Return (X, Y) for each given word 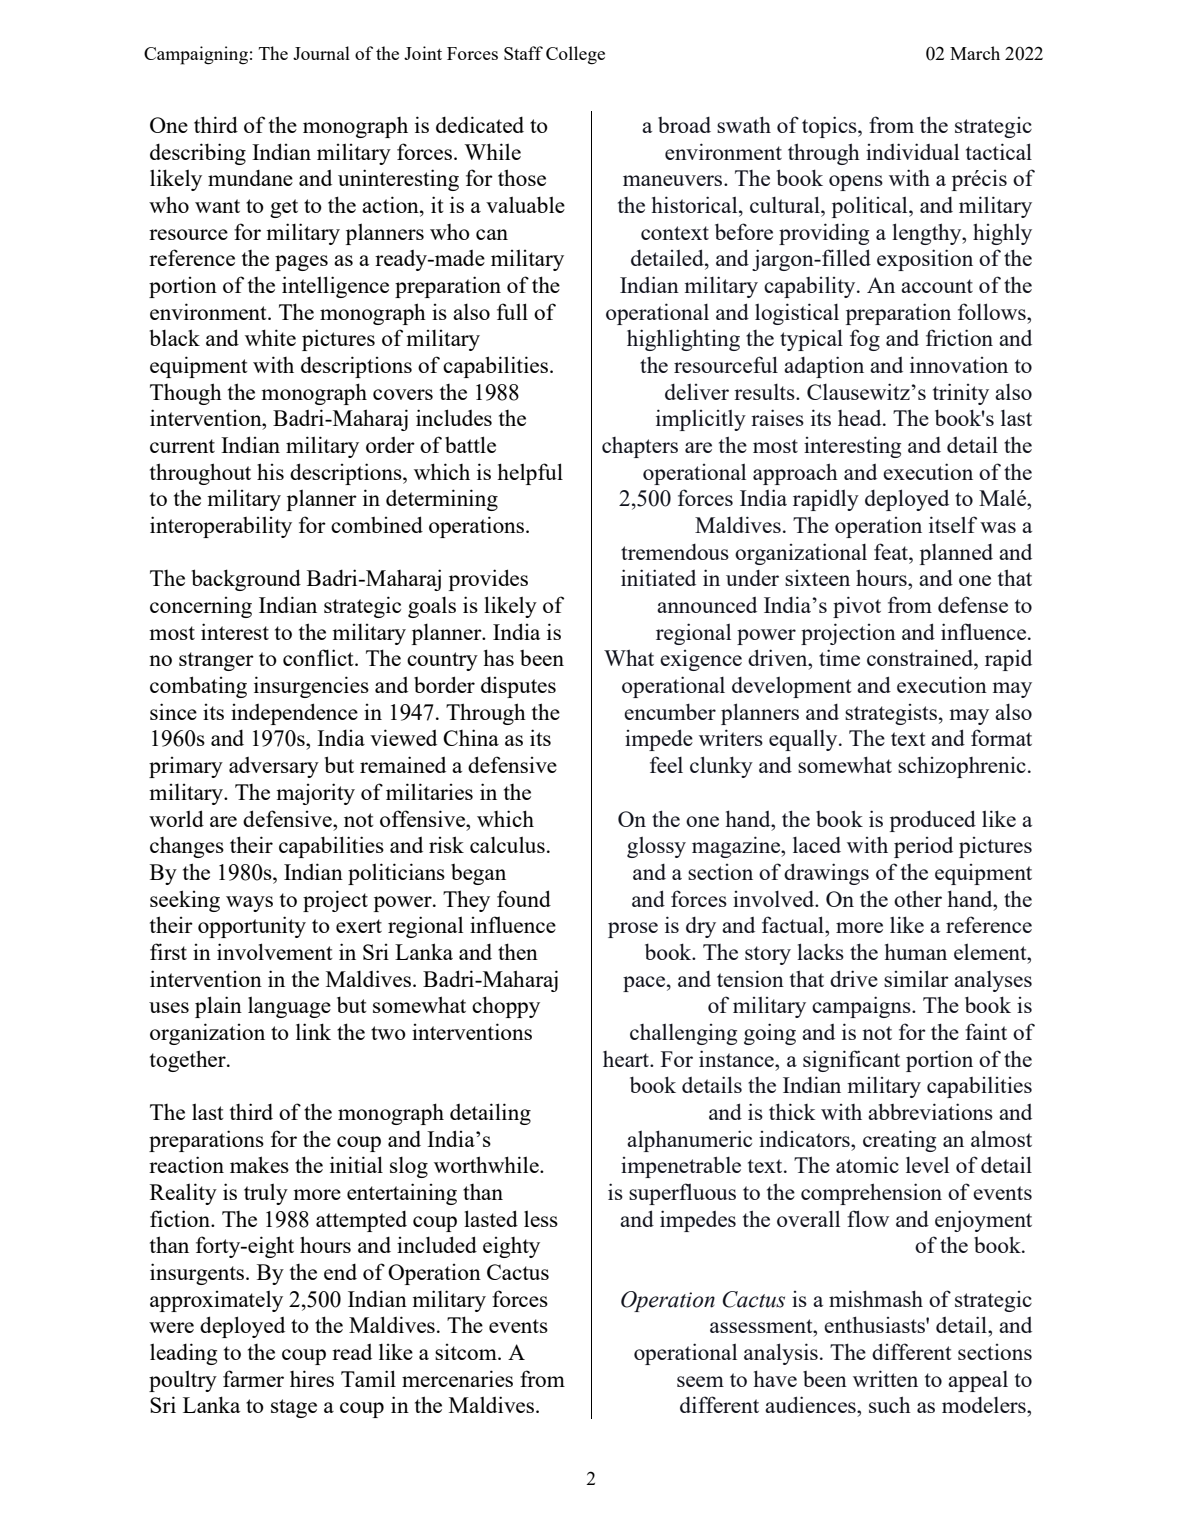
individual (912, 151)
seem (700, 1381)
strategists (891, 714)
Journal (321, 53)
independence (294, 714)
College (575, 55)
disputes (518, 687)
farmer (253, 1378)
